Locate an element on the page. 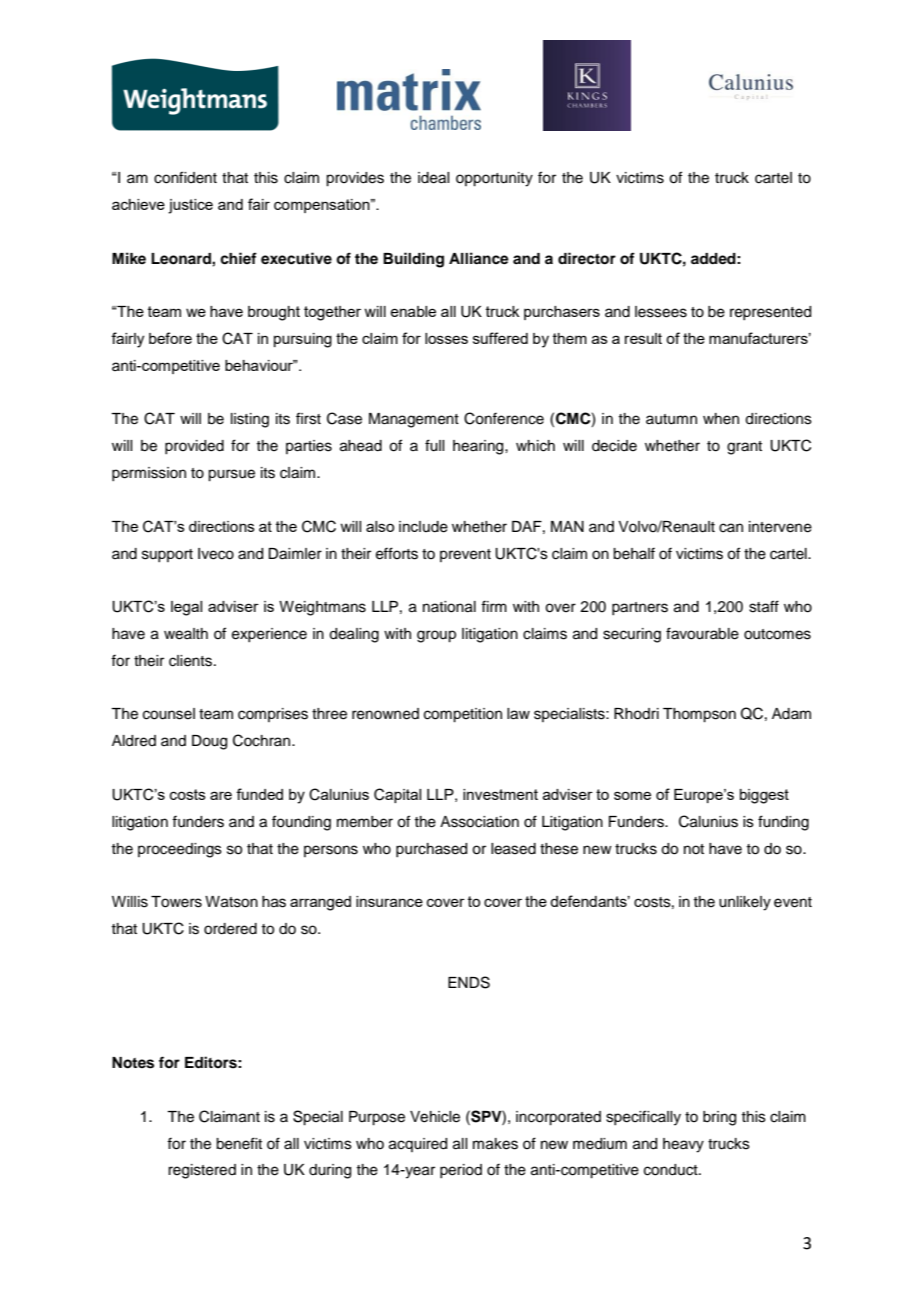 This page has height=1309, width=924. director is located at coordinates (587, 258).
